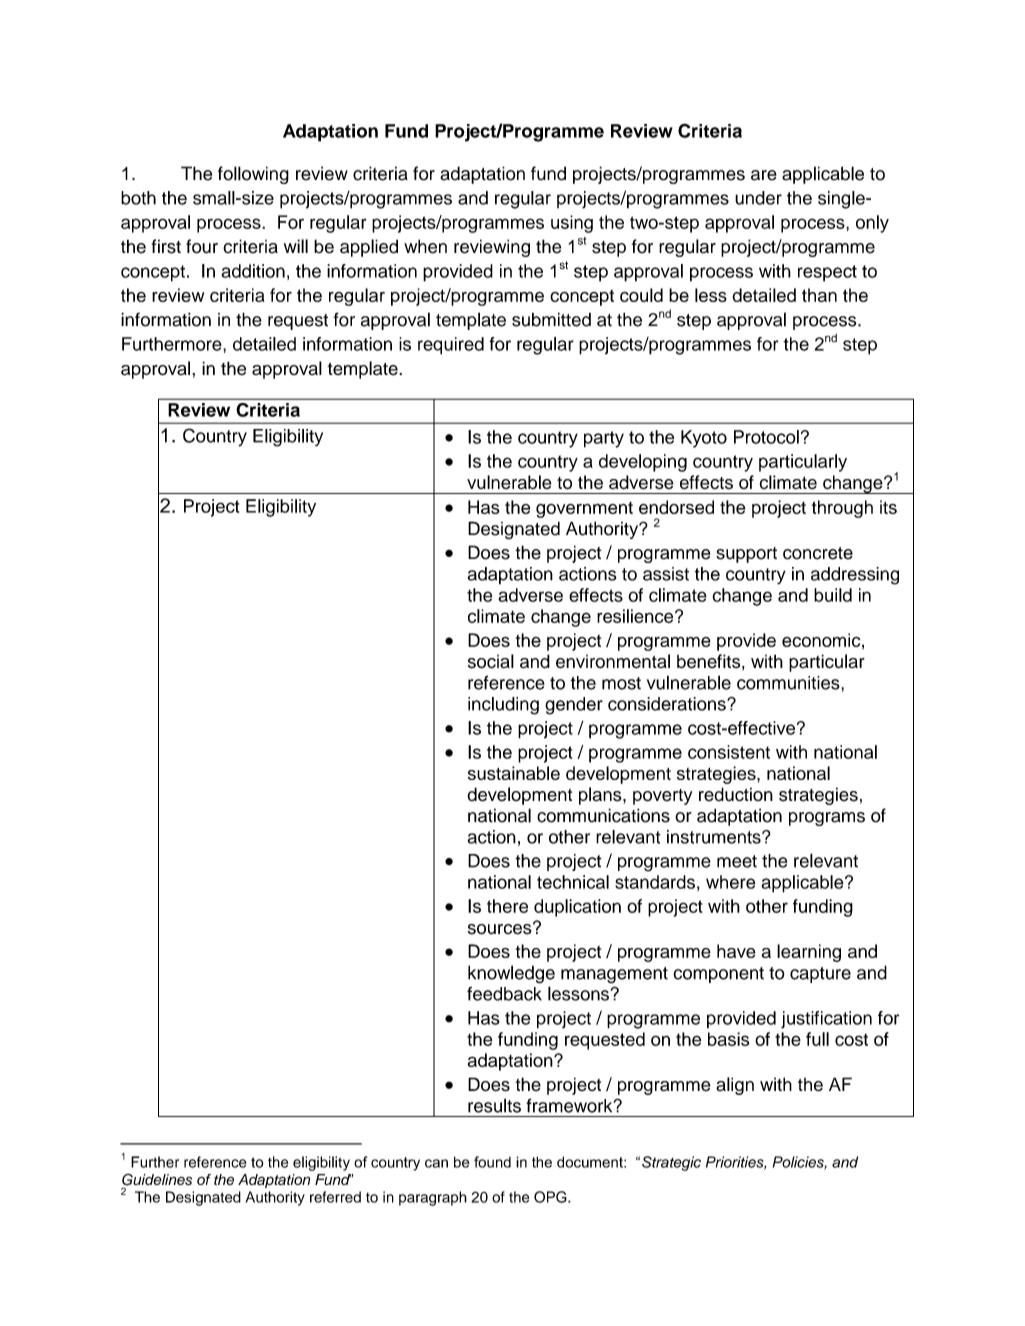  Describe the element at coordinates (601, 796) in the document. I see `plans` at that location.
